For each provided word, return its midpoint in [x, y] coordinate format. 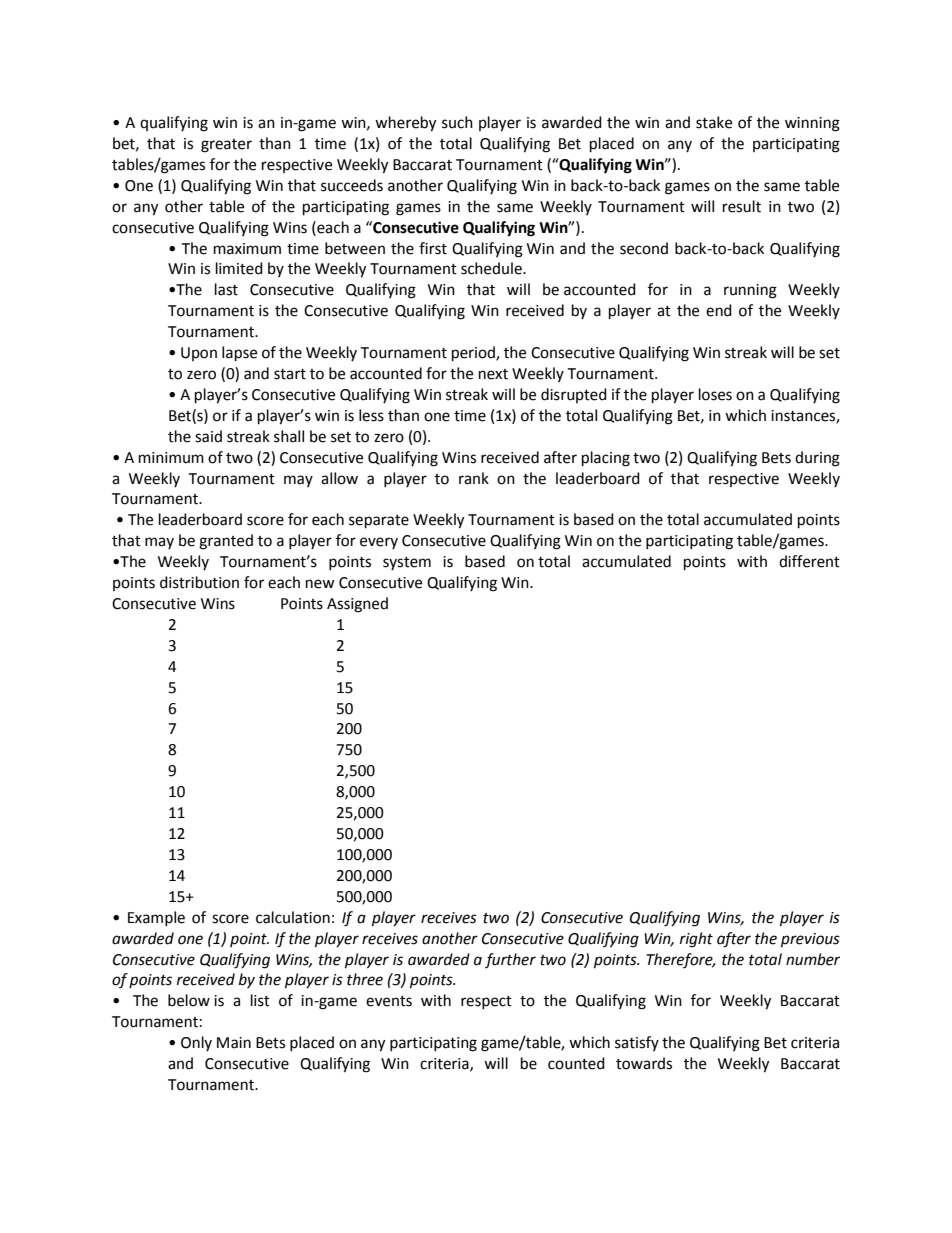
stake [714, 122]
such [457, 122]
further [510, 960]
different [809, 561]
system [407, 563]
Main [234, 1043]
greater [226, 146]
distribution [199, 582]
